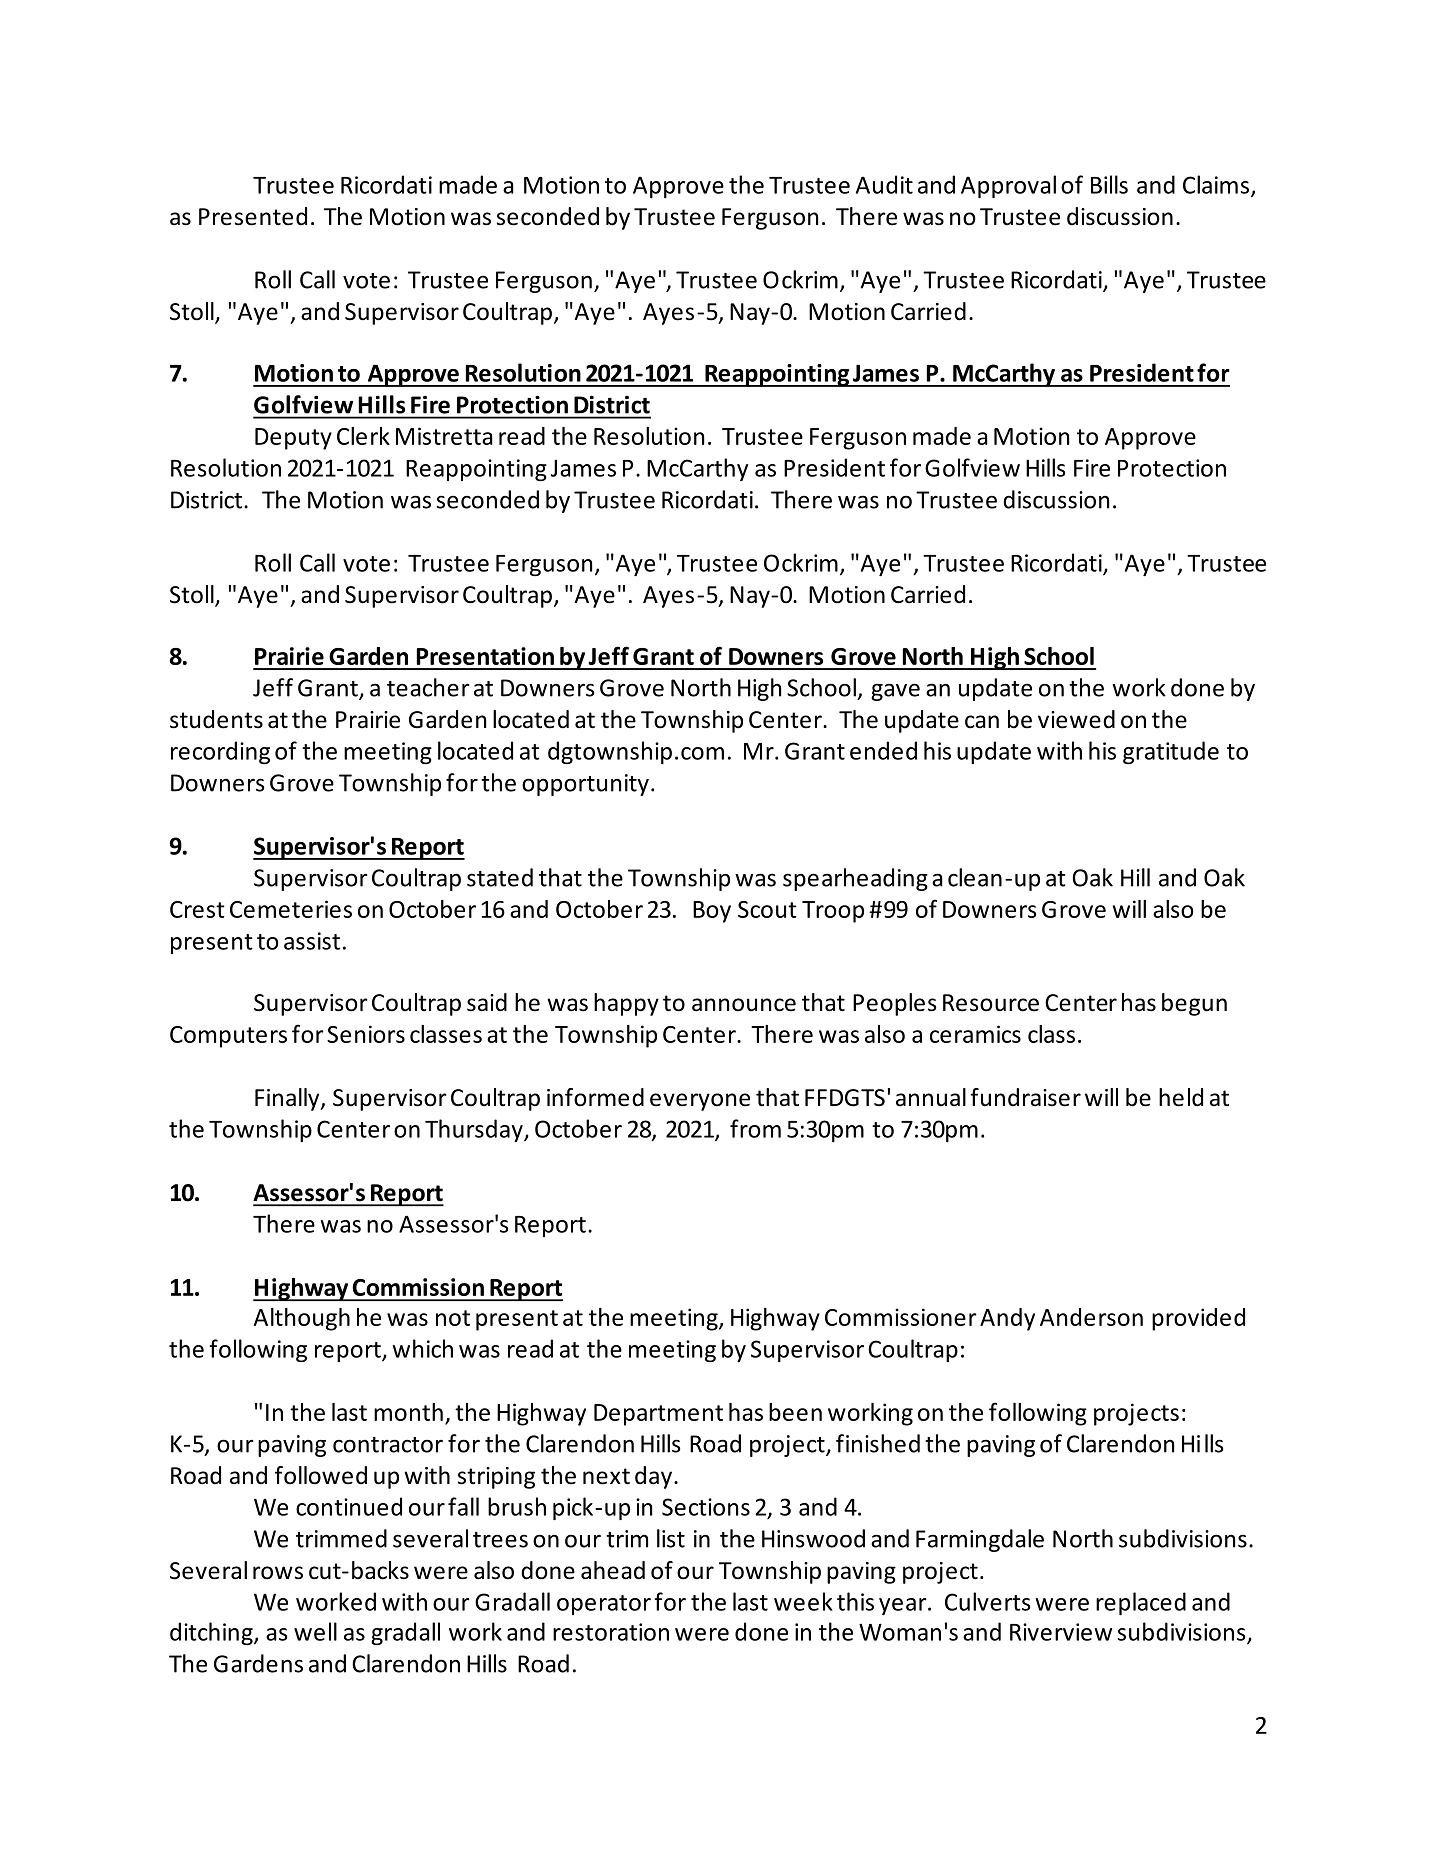 Image resolution: width=1434 pixels, height=1855 pixels. What do you see at coordinates (1076, 719) in the image?
I see `viewed` at bounding box center [1076, 719].
